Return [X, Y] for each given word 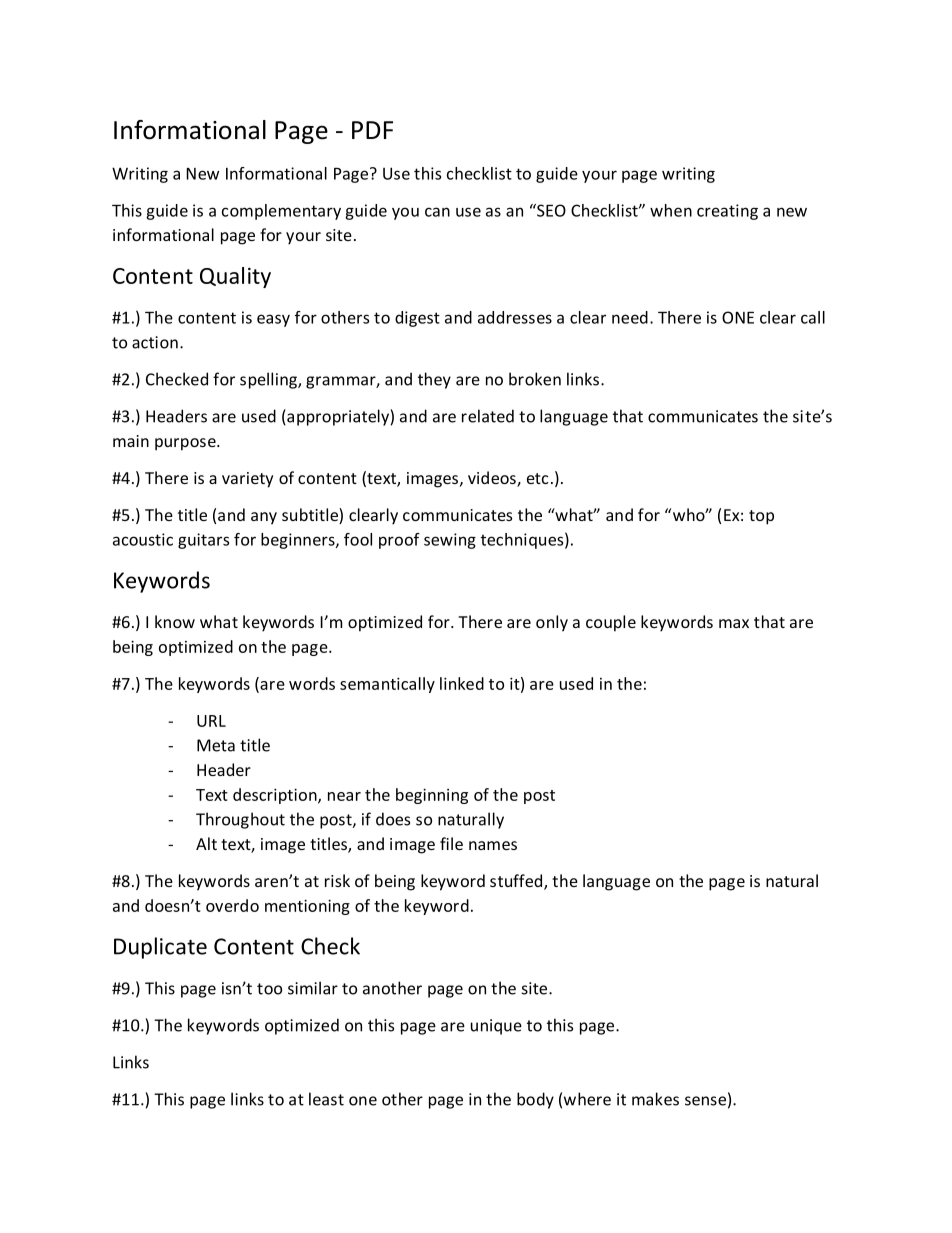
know [175, 621]
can [437, 212]
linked [462, 683]
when [671, 210]
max [734, 623]
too [269, 989]
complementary [281, 212]
